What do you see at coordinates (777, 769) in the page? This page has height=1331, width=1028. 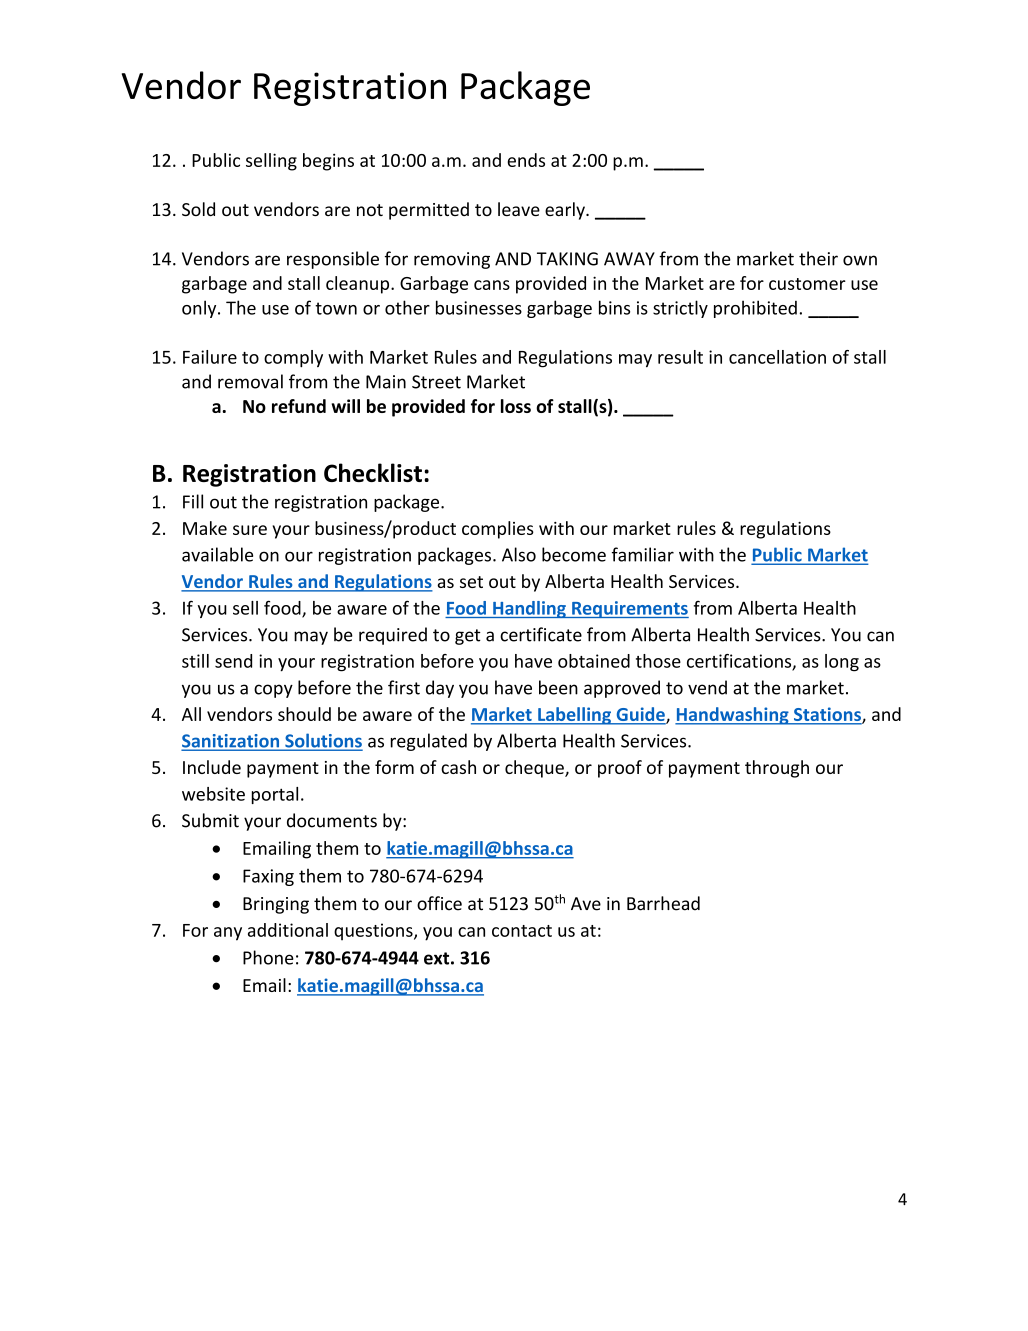 I see `through` at bounding box center [777, 769].
